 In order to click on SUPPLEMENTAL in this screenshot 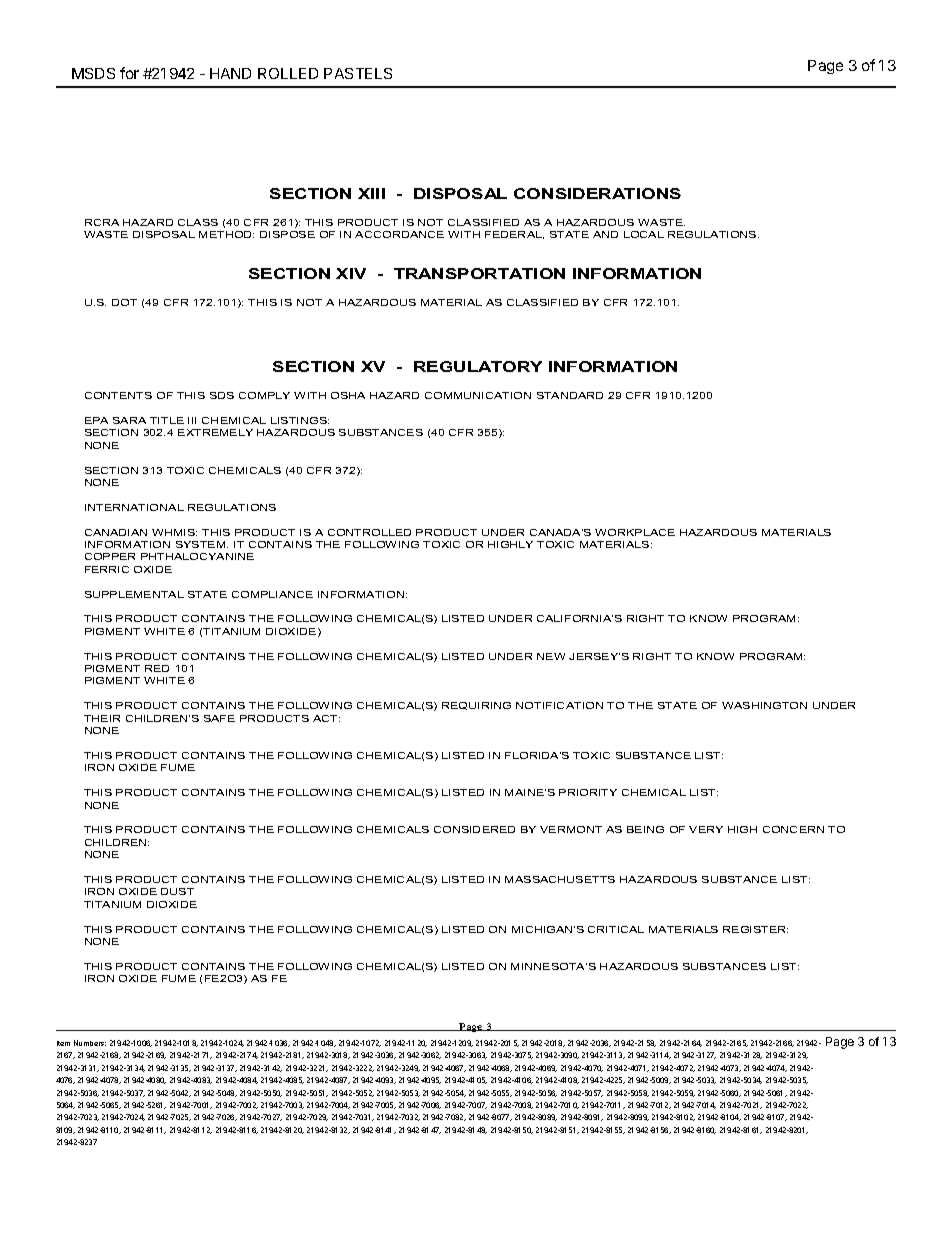, I will do `click(134, 594)`.
